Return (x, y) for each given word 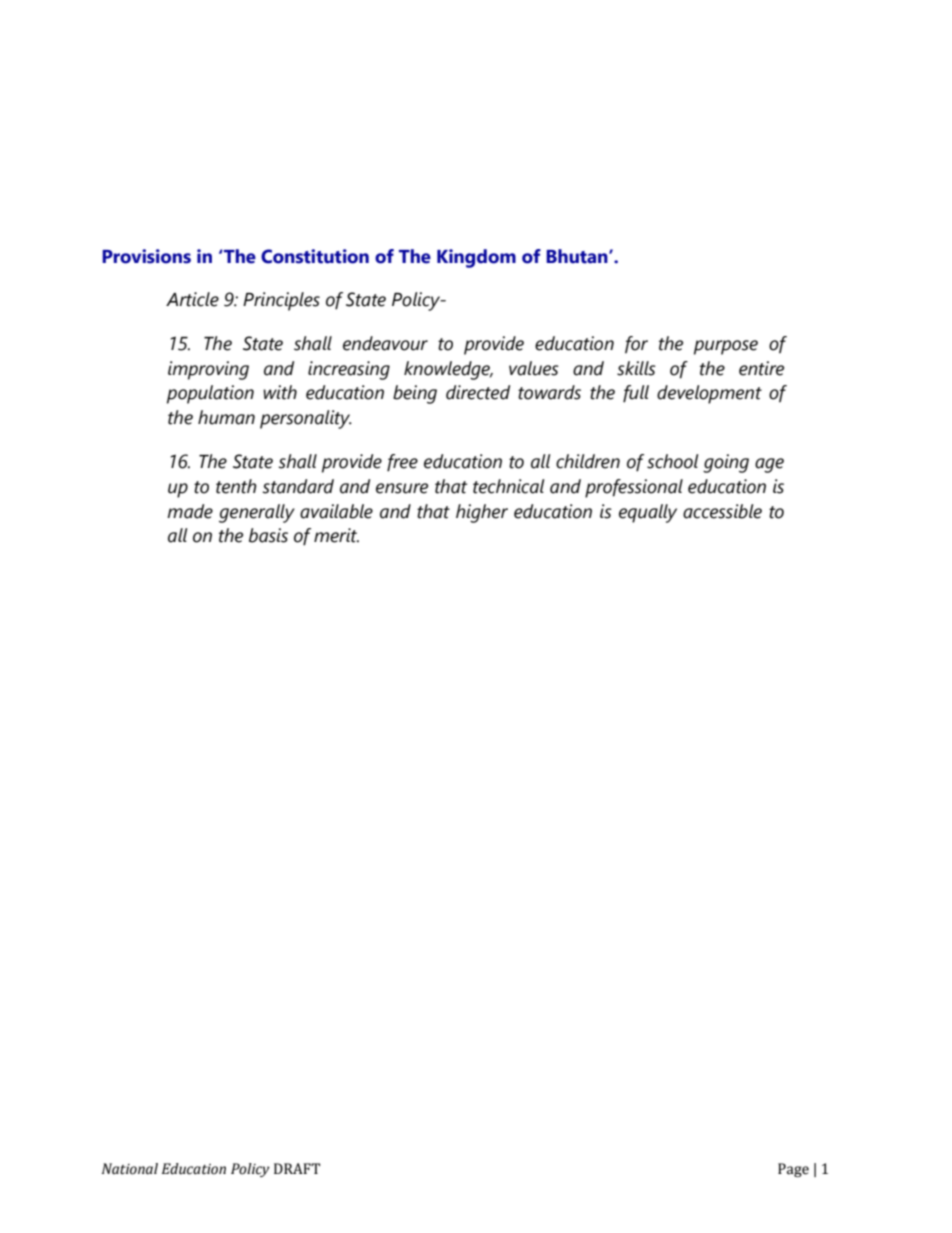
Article (192, 299)
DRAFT (297, 1168)
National (130, 1169)
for (636, 344)
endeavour (385, 343)
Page (793, 1170)
